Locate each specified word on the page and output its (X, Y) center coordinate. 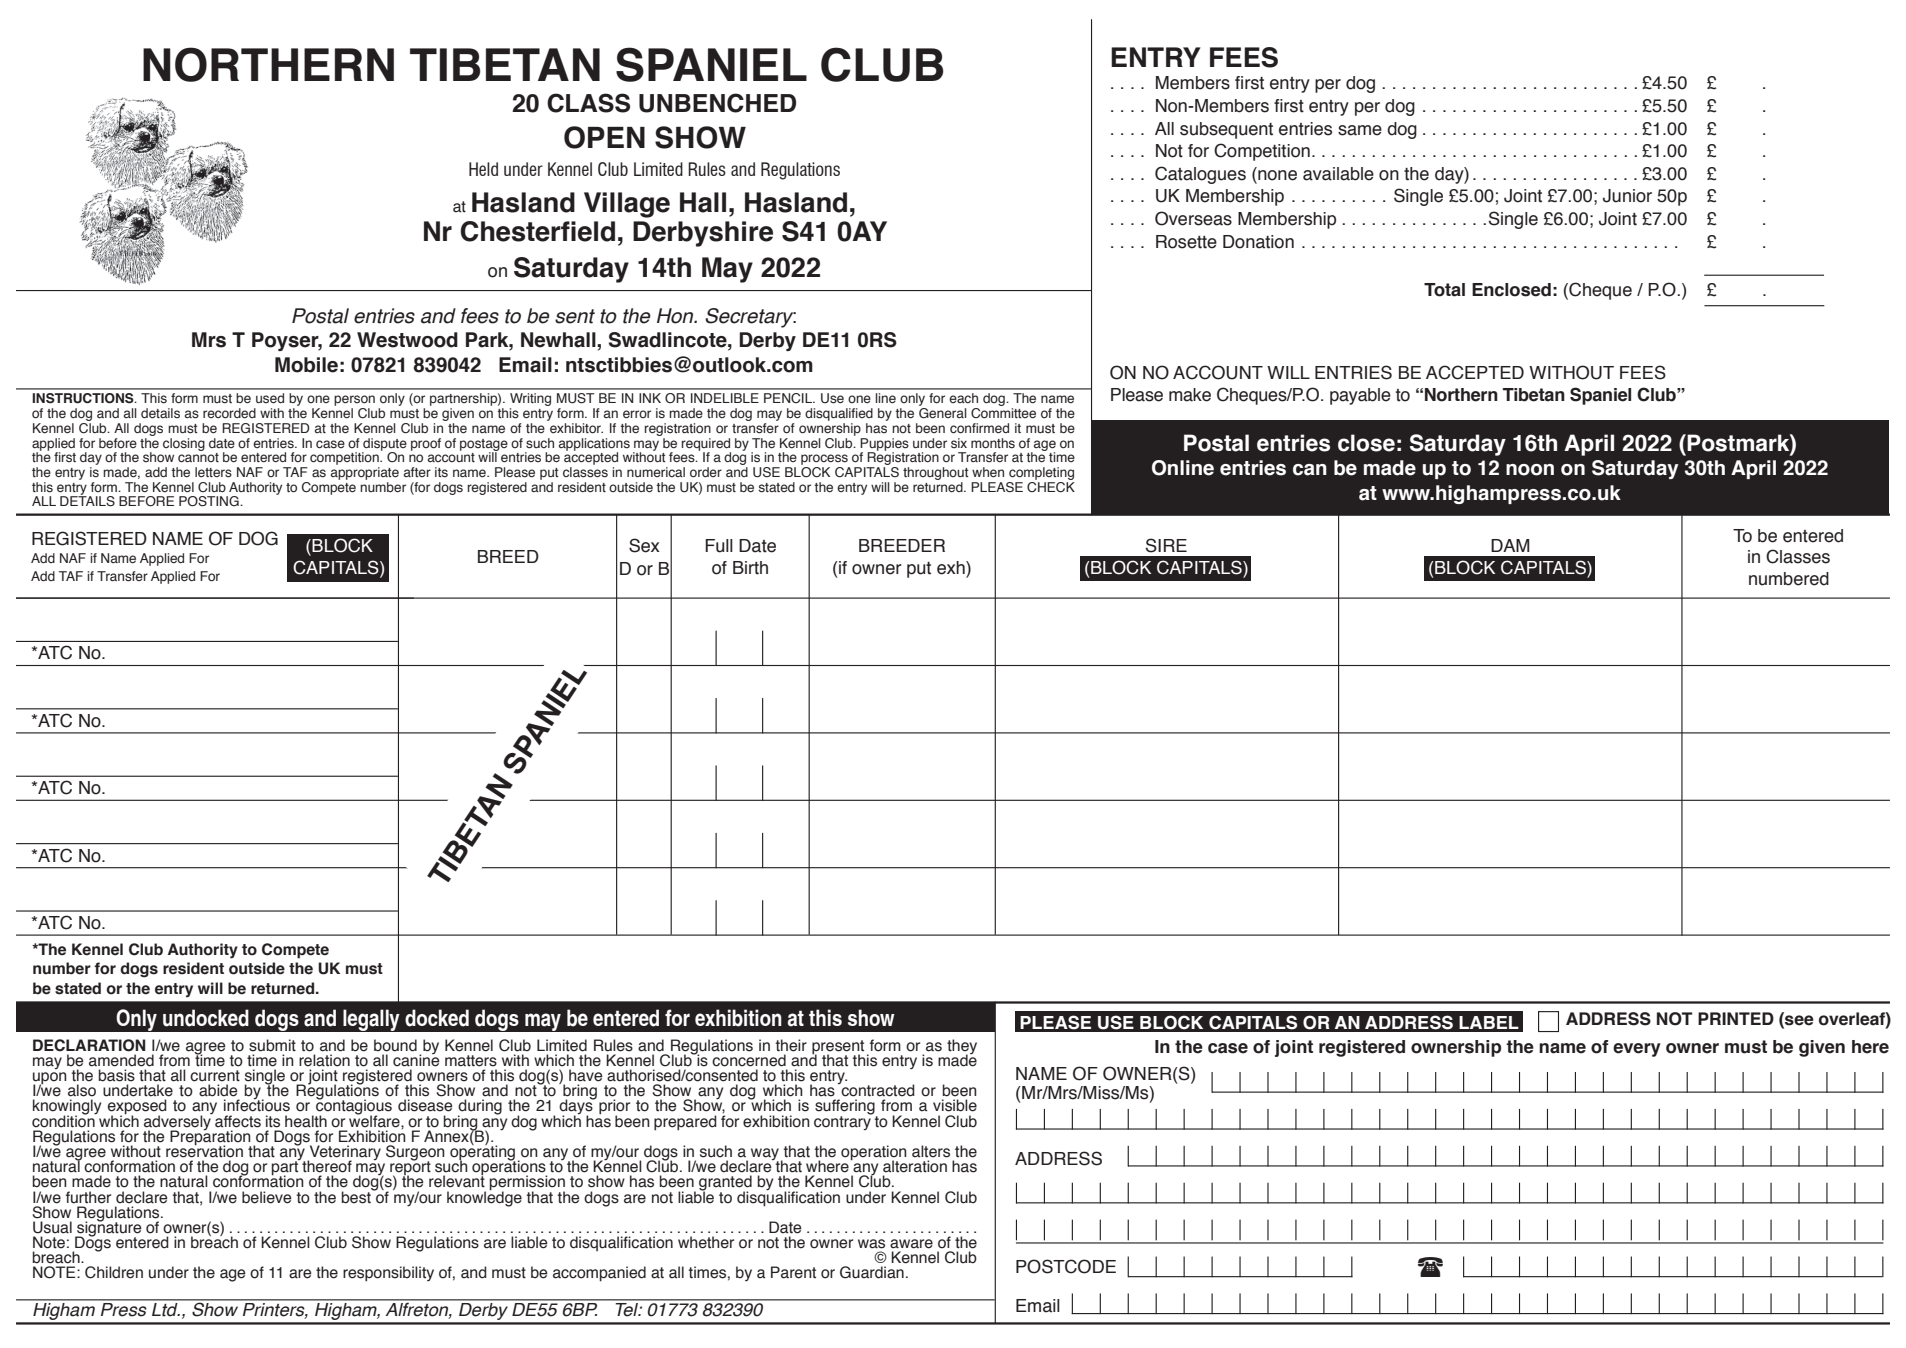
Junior (1627, 196)
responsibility (388, 1274)
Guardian (872, 1272)
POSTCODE (1066, 1266)
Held (483, 169)
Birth (750, 568)
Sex (644, 545)
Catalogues (1200, 175)
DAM (1510, 545)
